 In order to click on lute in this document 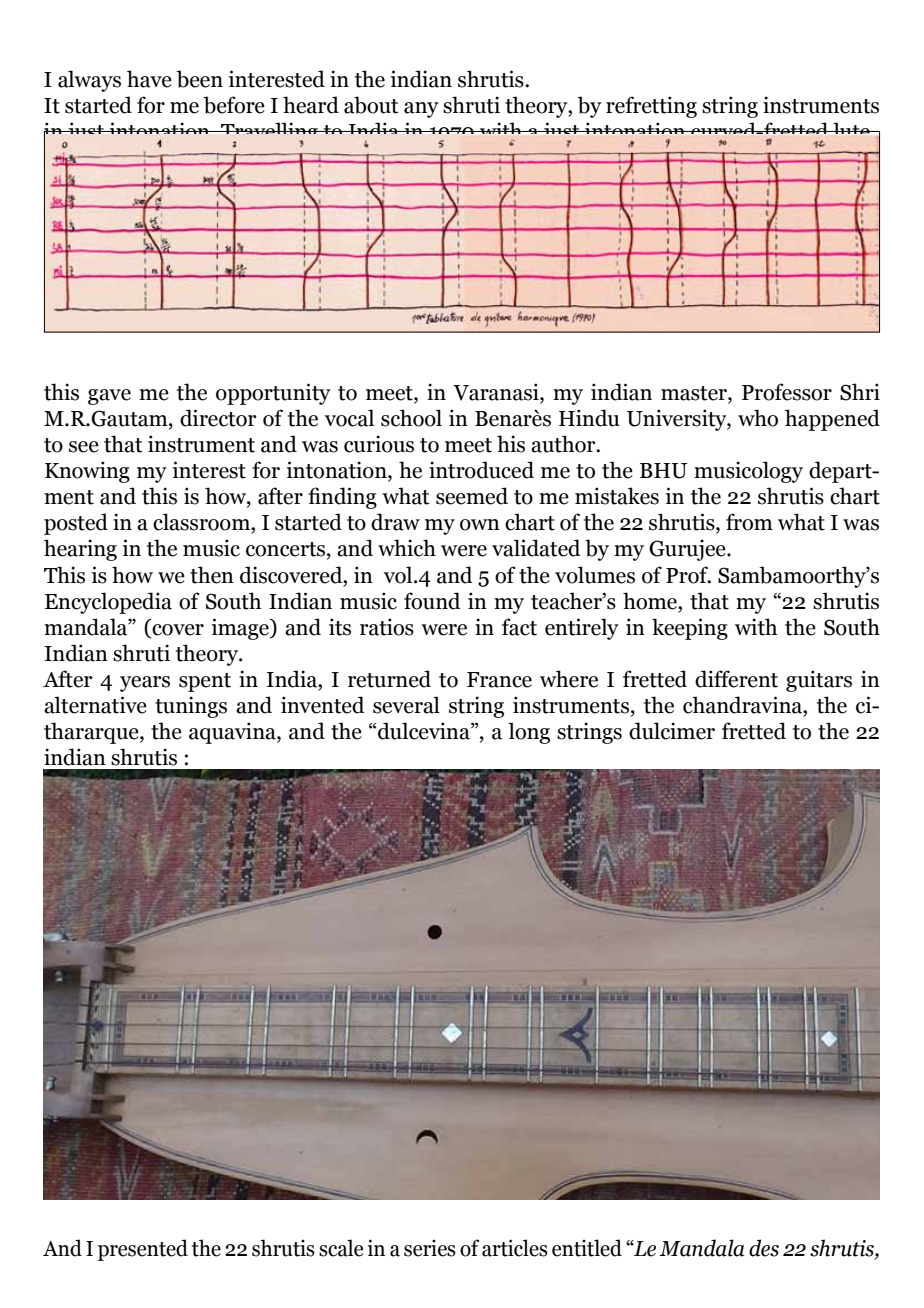, I will do `click(851, 128)`.
